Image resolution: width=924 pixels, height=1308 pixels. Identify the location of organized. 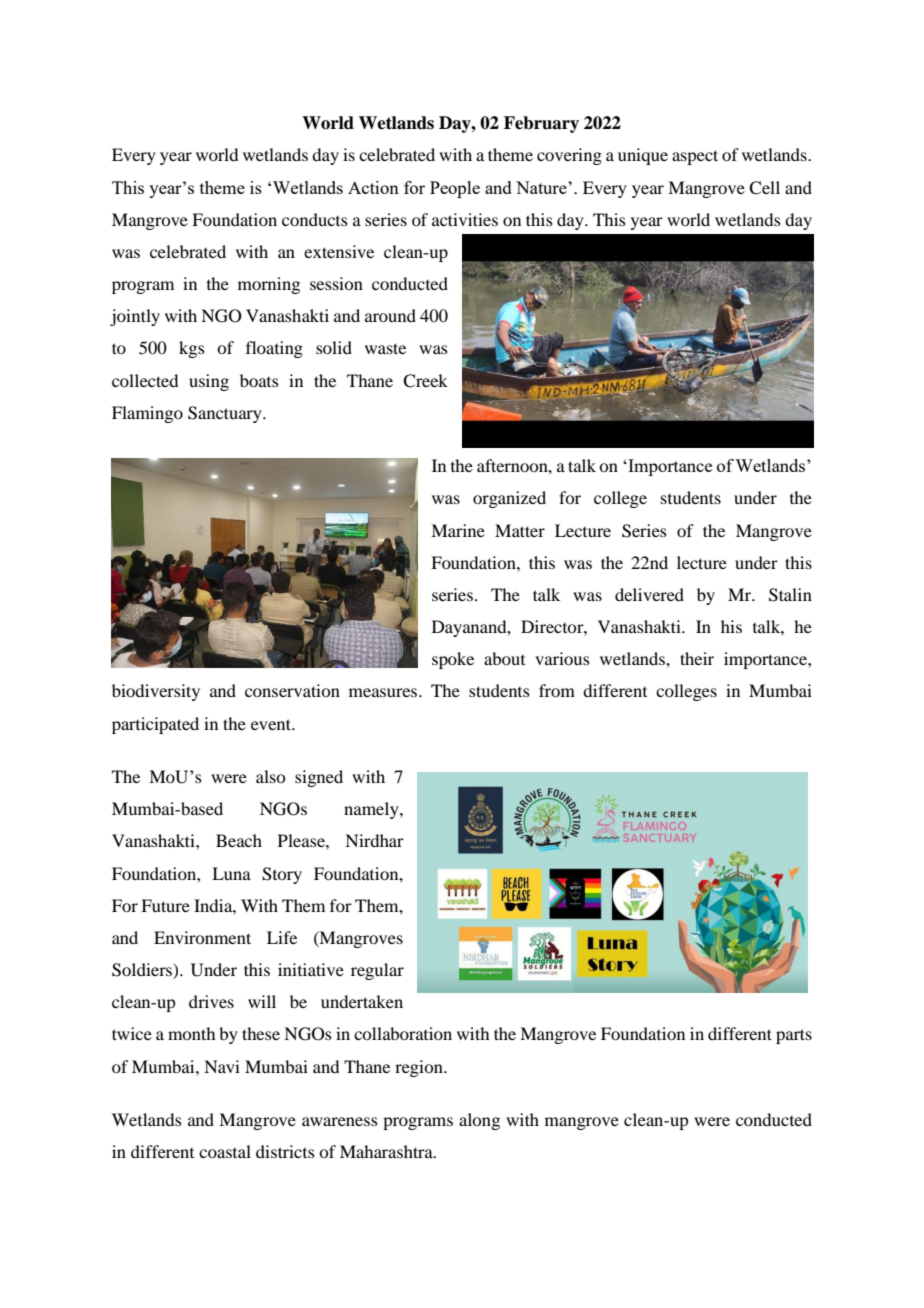
(509, 499).
